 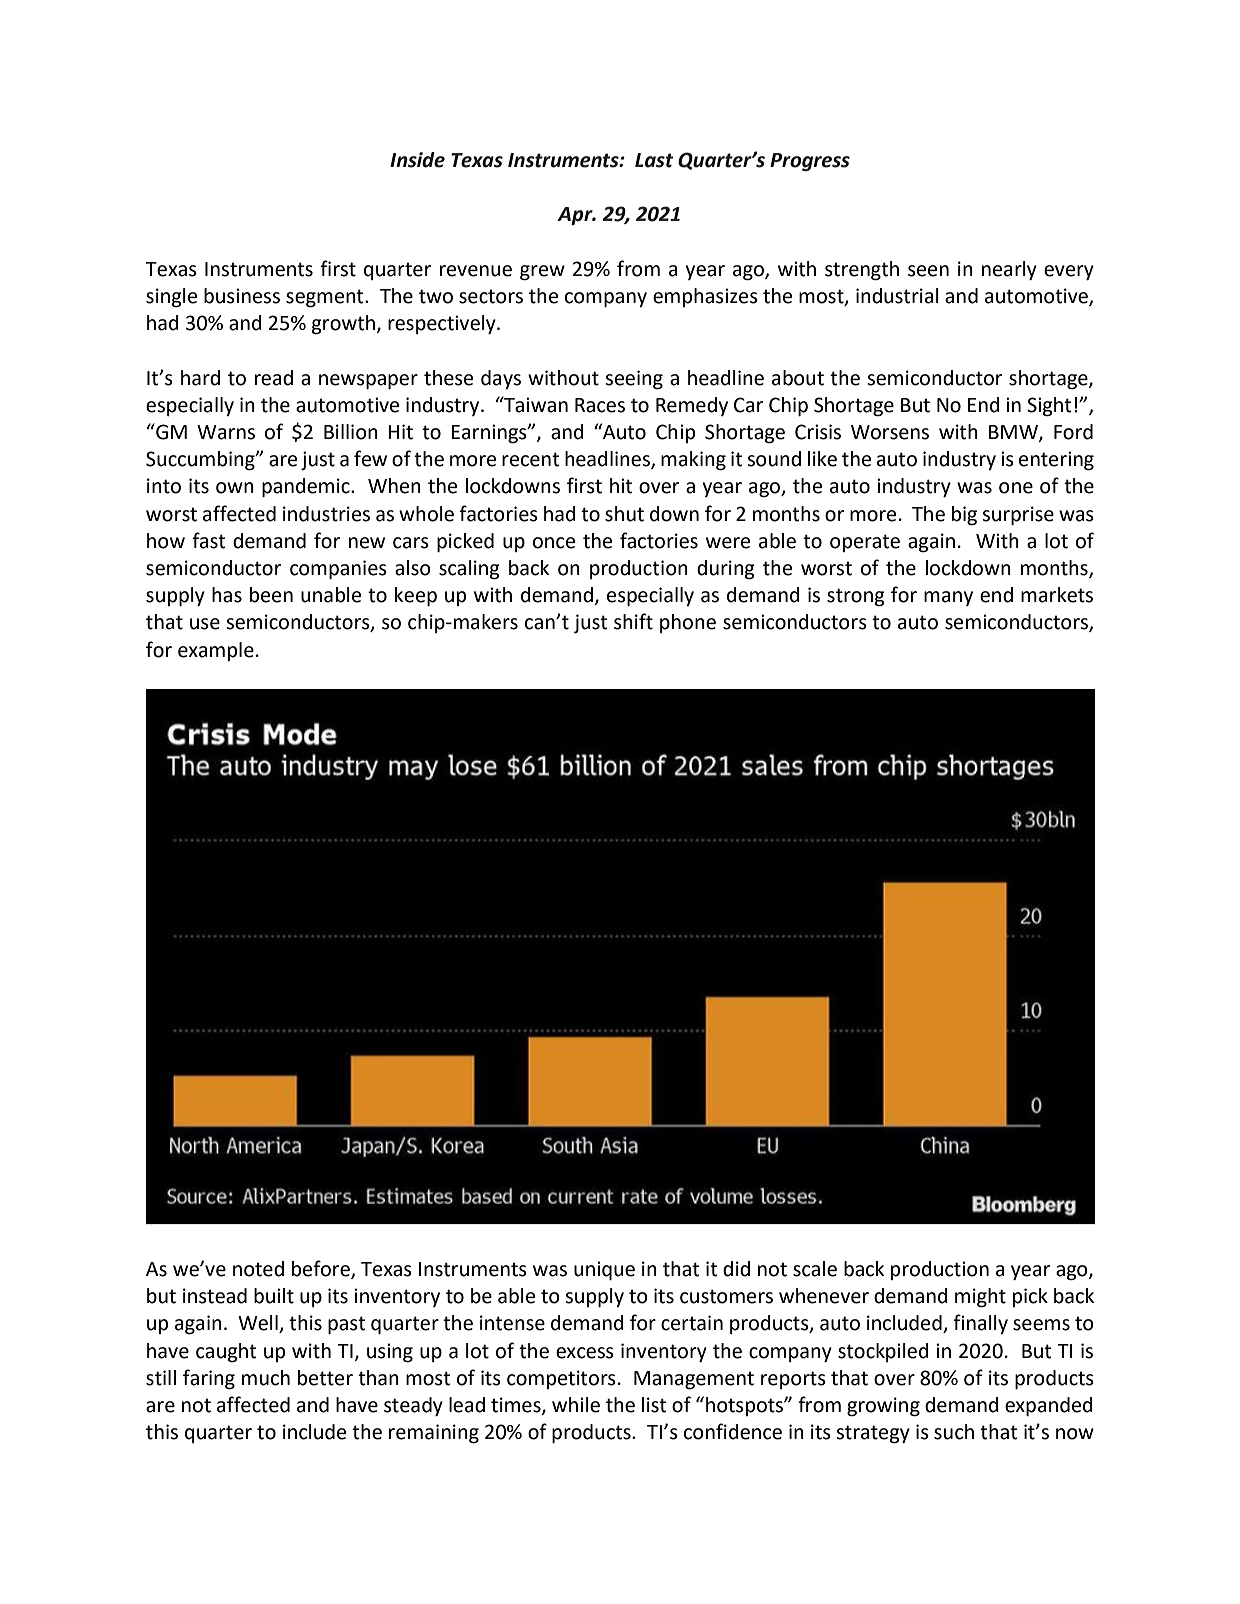 What do you see at coordinates (216, 651) in the page?
I see `example` at bounding box center [216, 651].
